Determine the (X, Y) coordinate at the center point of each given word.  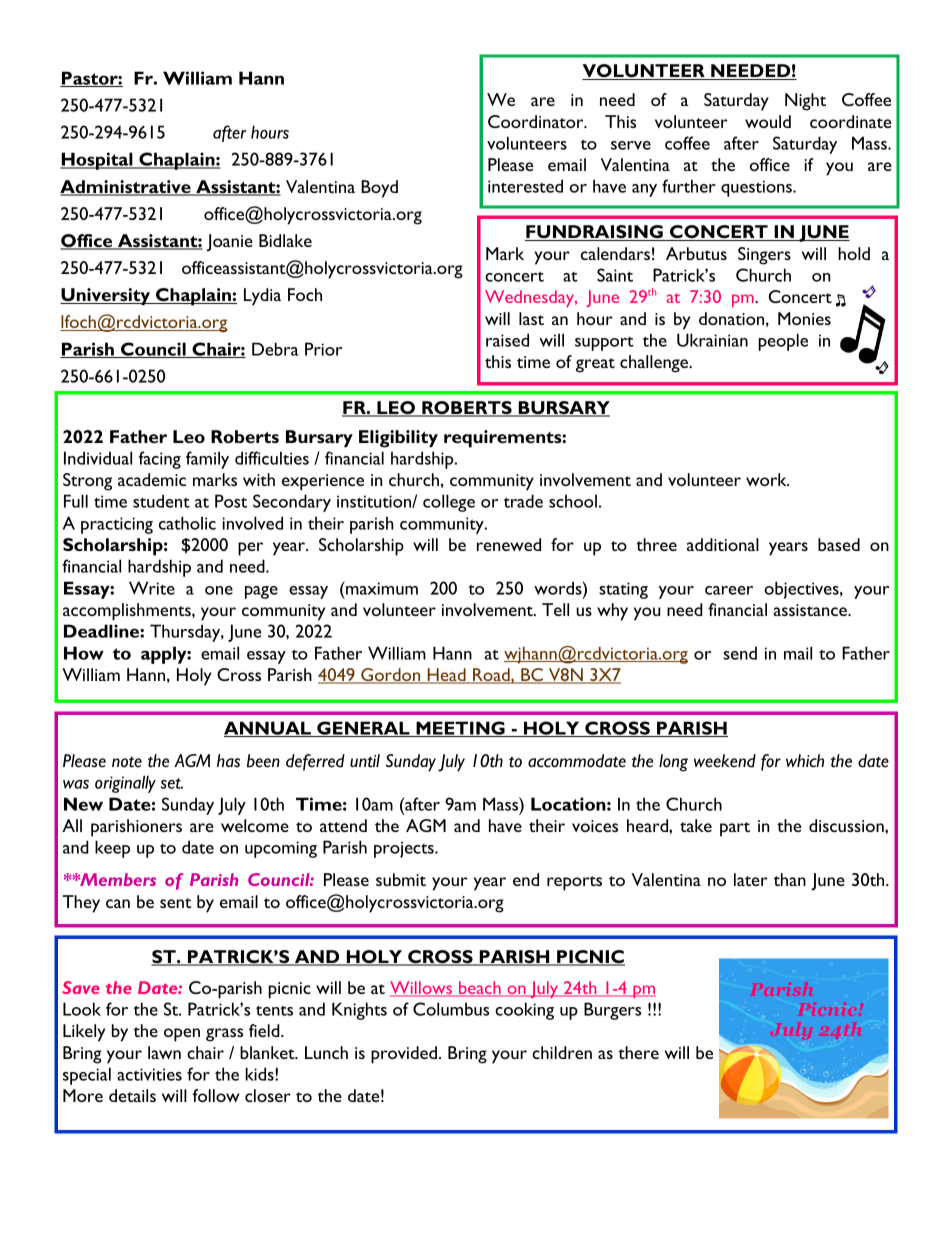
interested (525, 186)
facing (160, 460)
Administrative (126, 188)
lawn (164, 1052)
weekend (725, 761)
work (767, 479)
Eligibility (398, 439)
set (172, 783)
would (768, 121)
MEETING (460, 729)
